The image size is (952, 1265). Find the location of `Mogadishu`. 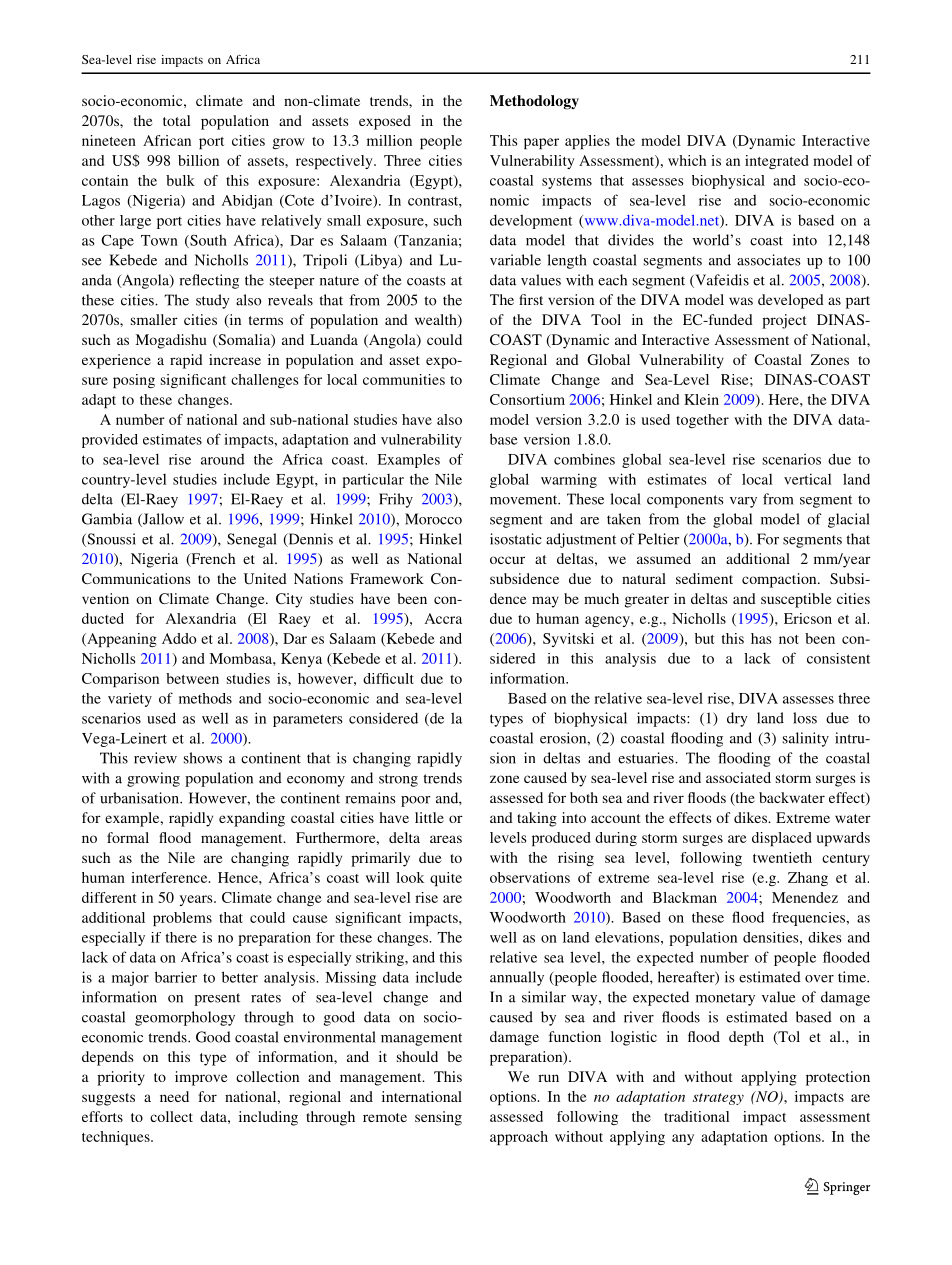

Mogadishu is located at coordinates (171, 341).
